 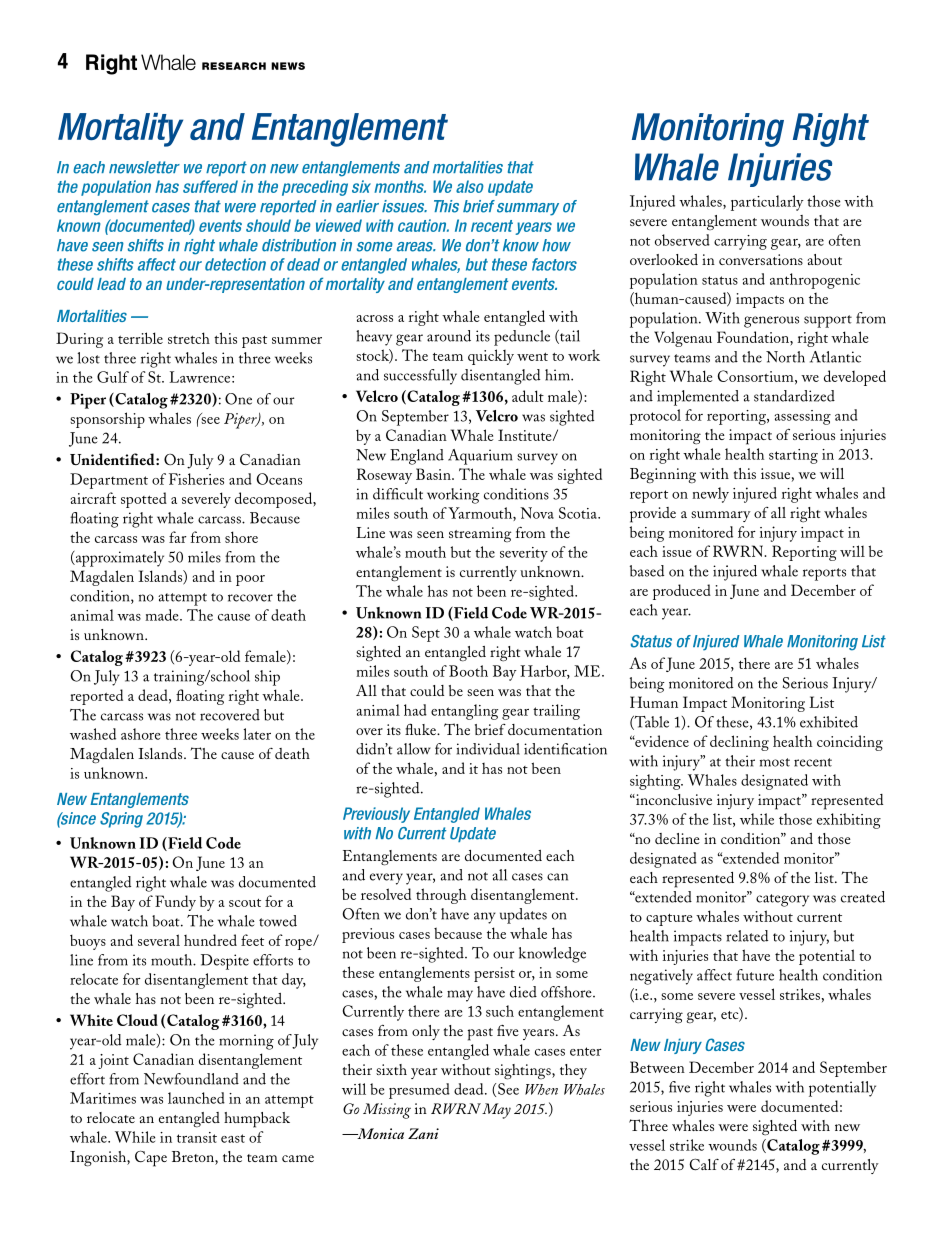 What do you see at coordinates (470, 186) in the screenshot?
I see `also` at bounding box center [470, 186].
